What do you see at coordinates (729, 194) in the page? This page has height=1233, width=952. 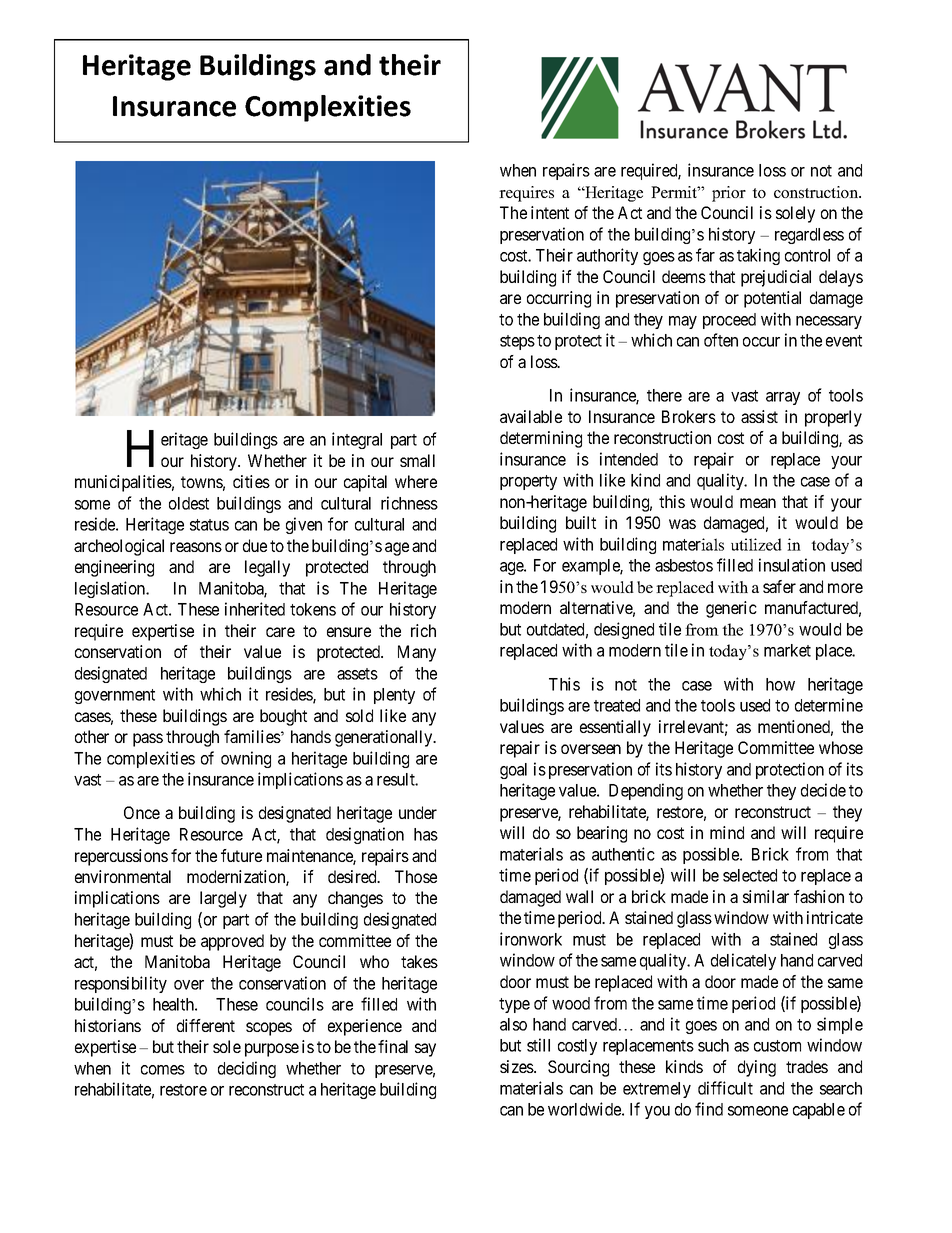 I see `prior` at bounding box center [729, 194].
